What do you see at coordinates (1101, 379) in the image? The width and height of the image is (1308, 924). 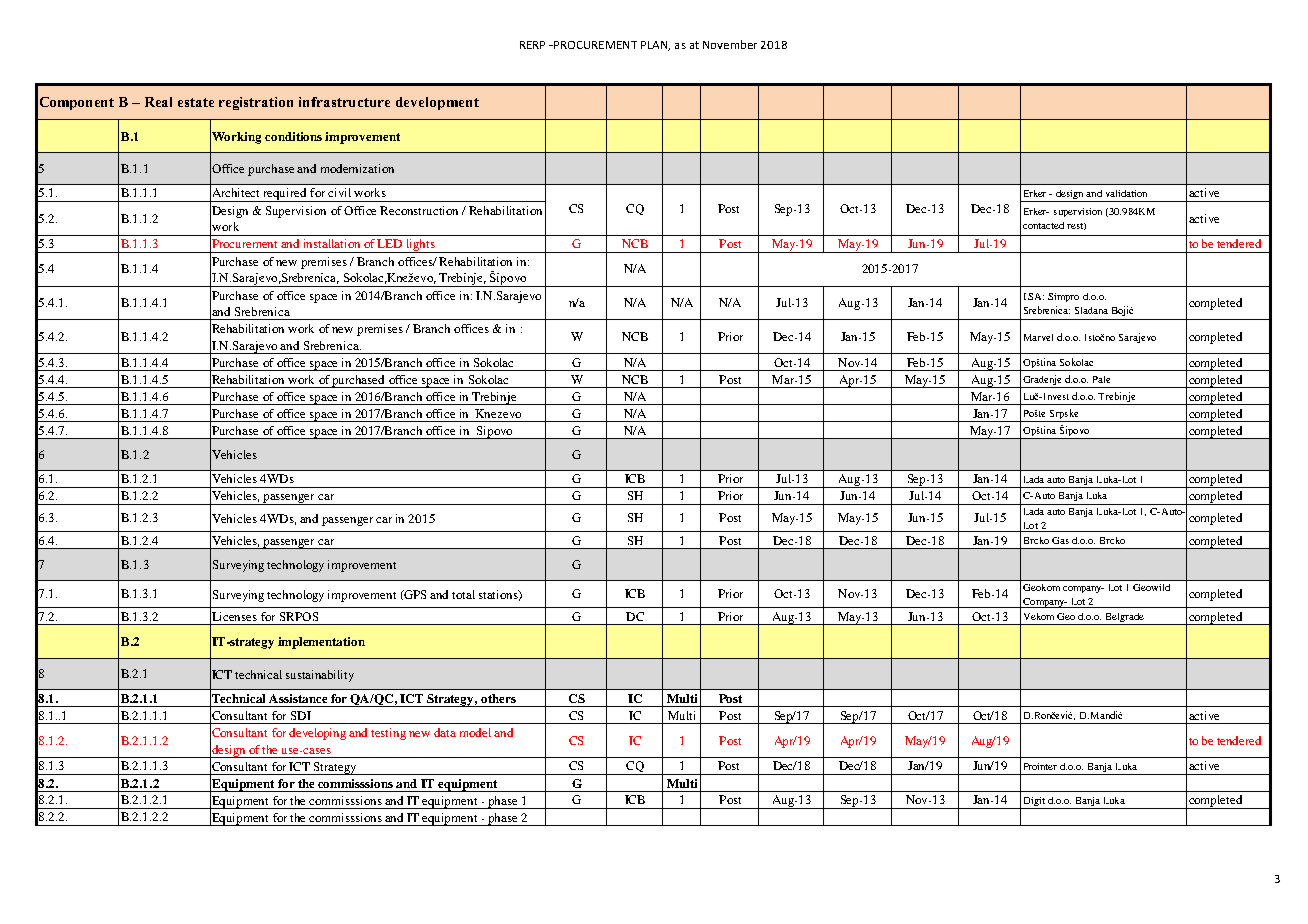 I see `Pale` at bounding box center [1101, 379].
